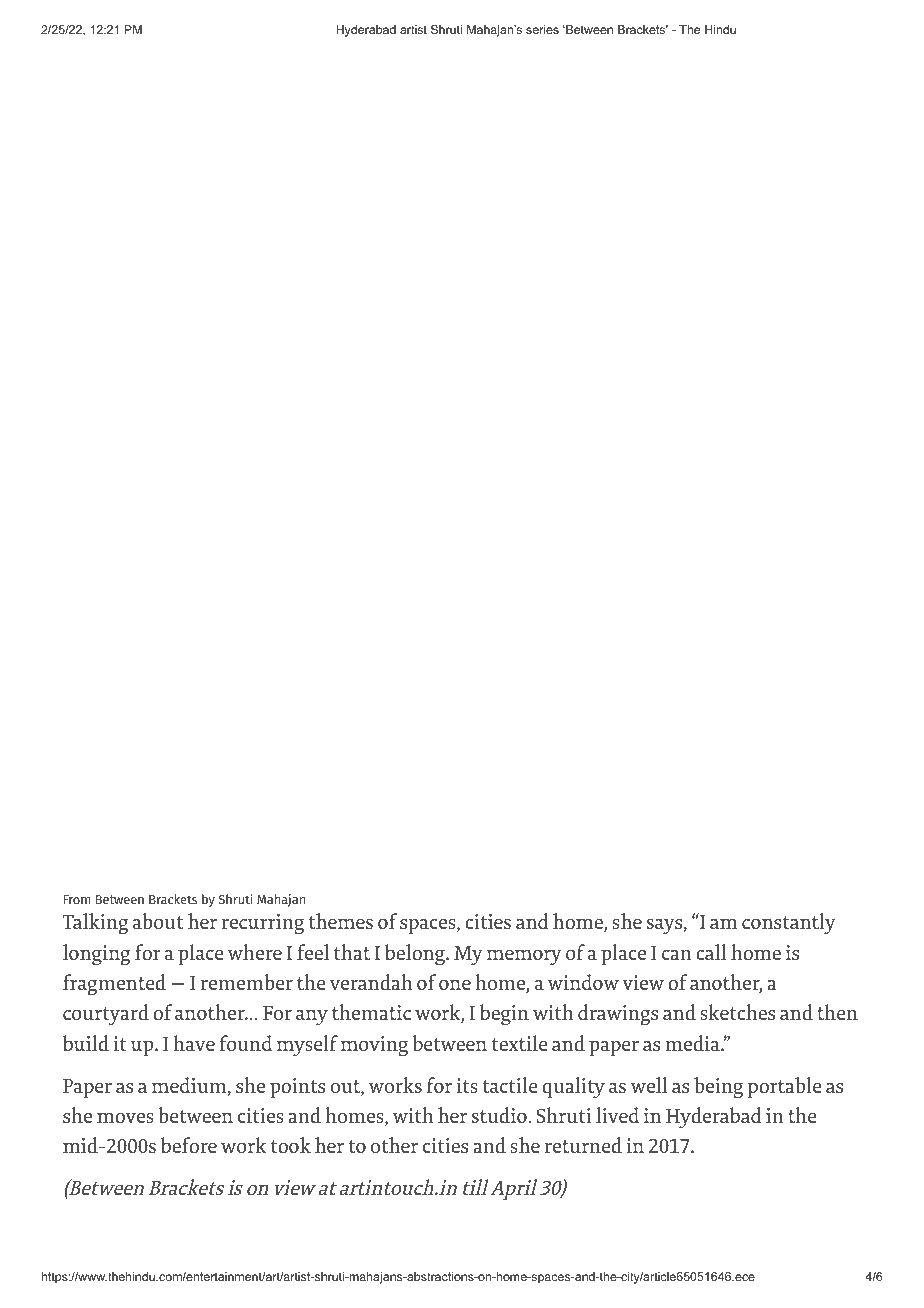 This screenshot has width=924, height=1308. What do you see at coordinates (416, 954) in the screenshot?
I see `belong` at bounding box center [416, 954].
